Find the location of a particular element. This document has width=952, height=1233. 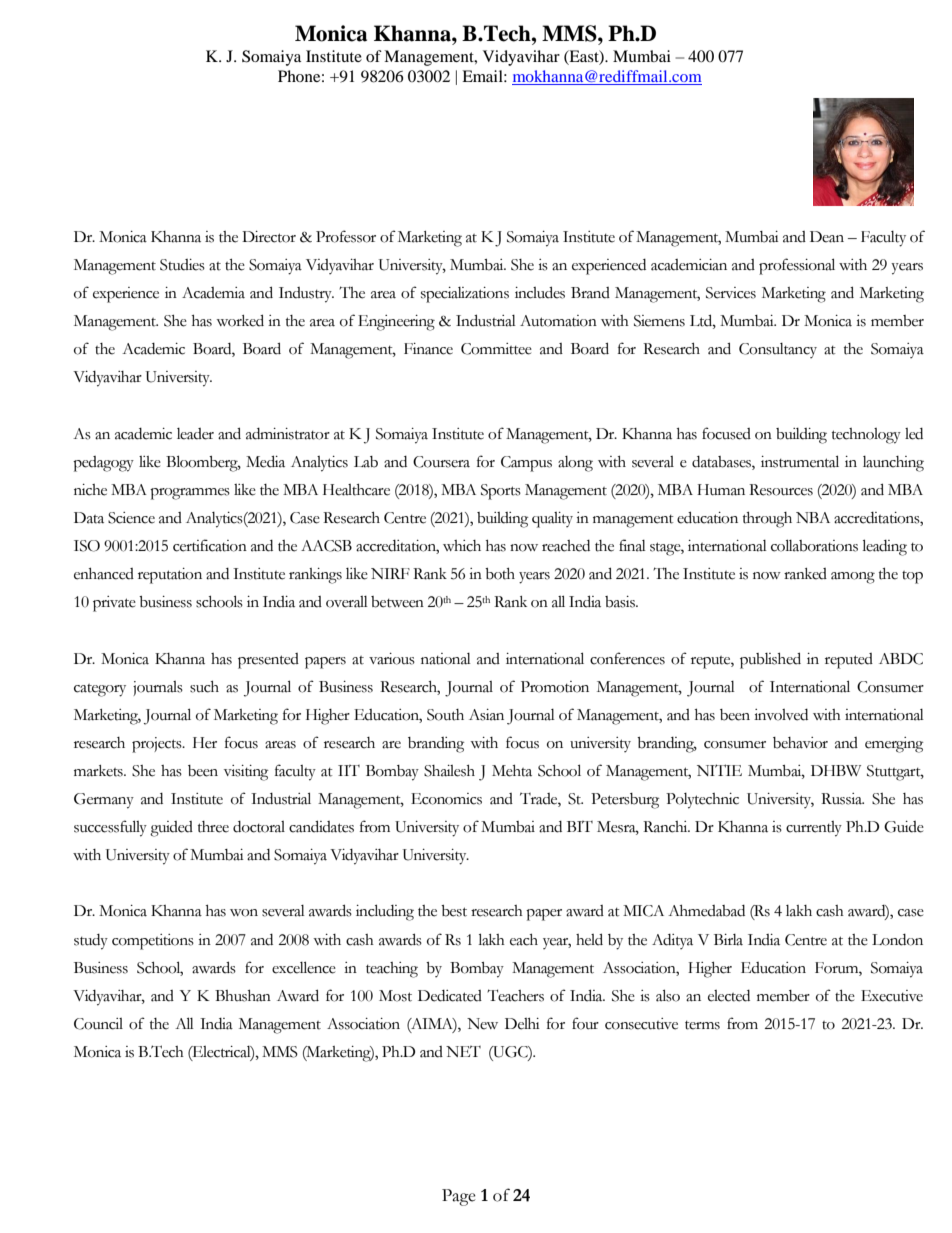

London is located at coordinates (897, 940).
